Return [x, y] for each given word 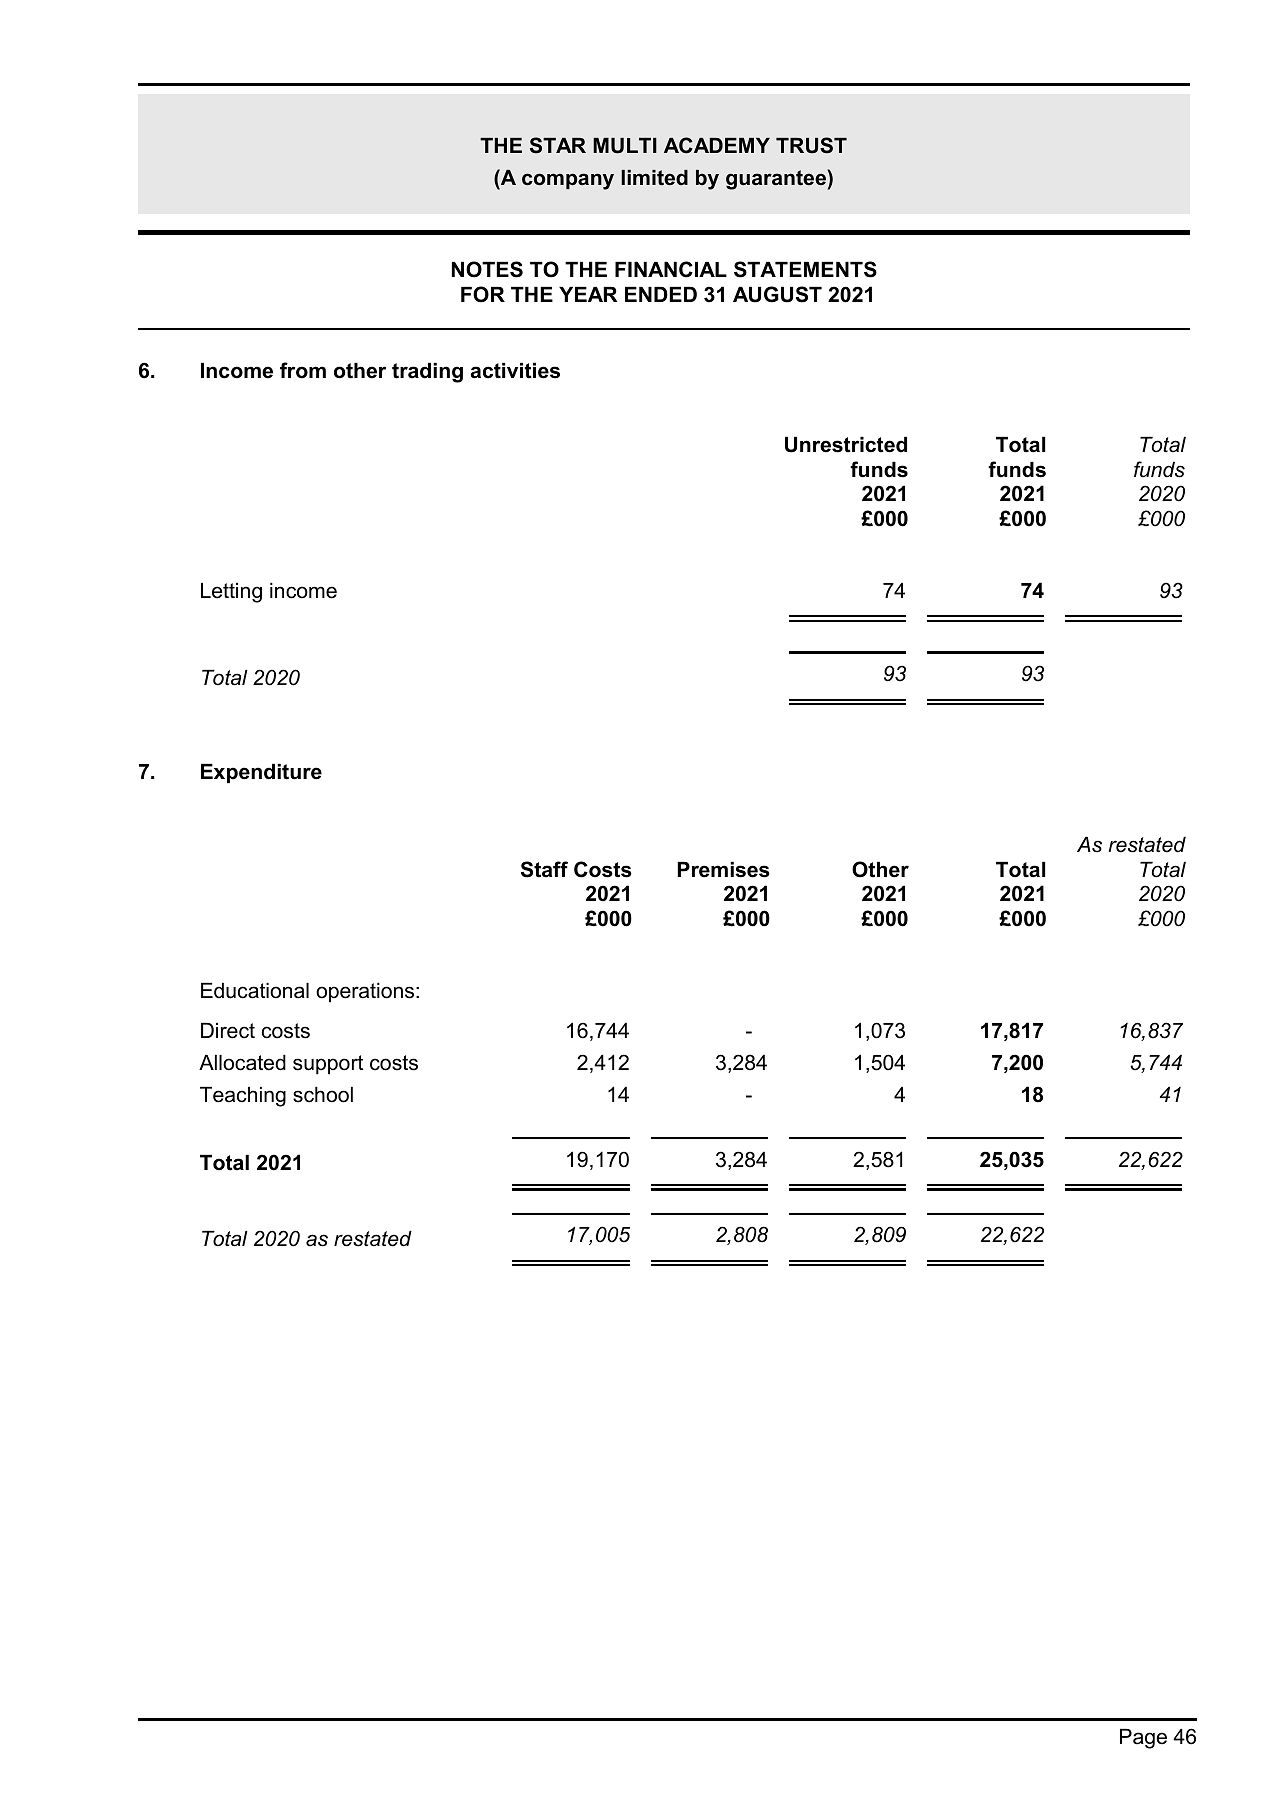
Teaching [243, 1097]
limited [654, 178]
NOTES [487, 269]
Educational [255, 991]
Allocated [242, 1063]
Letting [231, 593]
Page [1143, 1739]
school [323, 1095]
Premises [723, 870]
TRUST [811, 145]
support [328, 1065]
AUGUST [777, 294]
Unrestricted [846, 445]
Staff [544, 869]
